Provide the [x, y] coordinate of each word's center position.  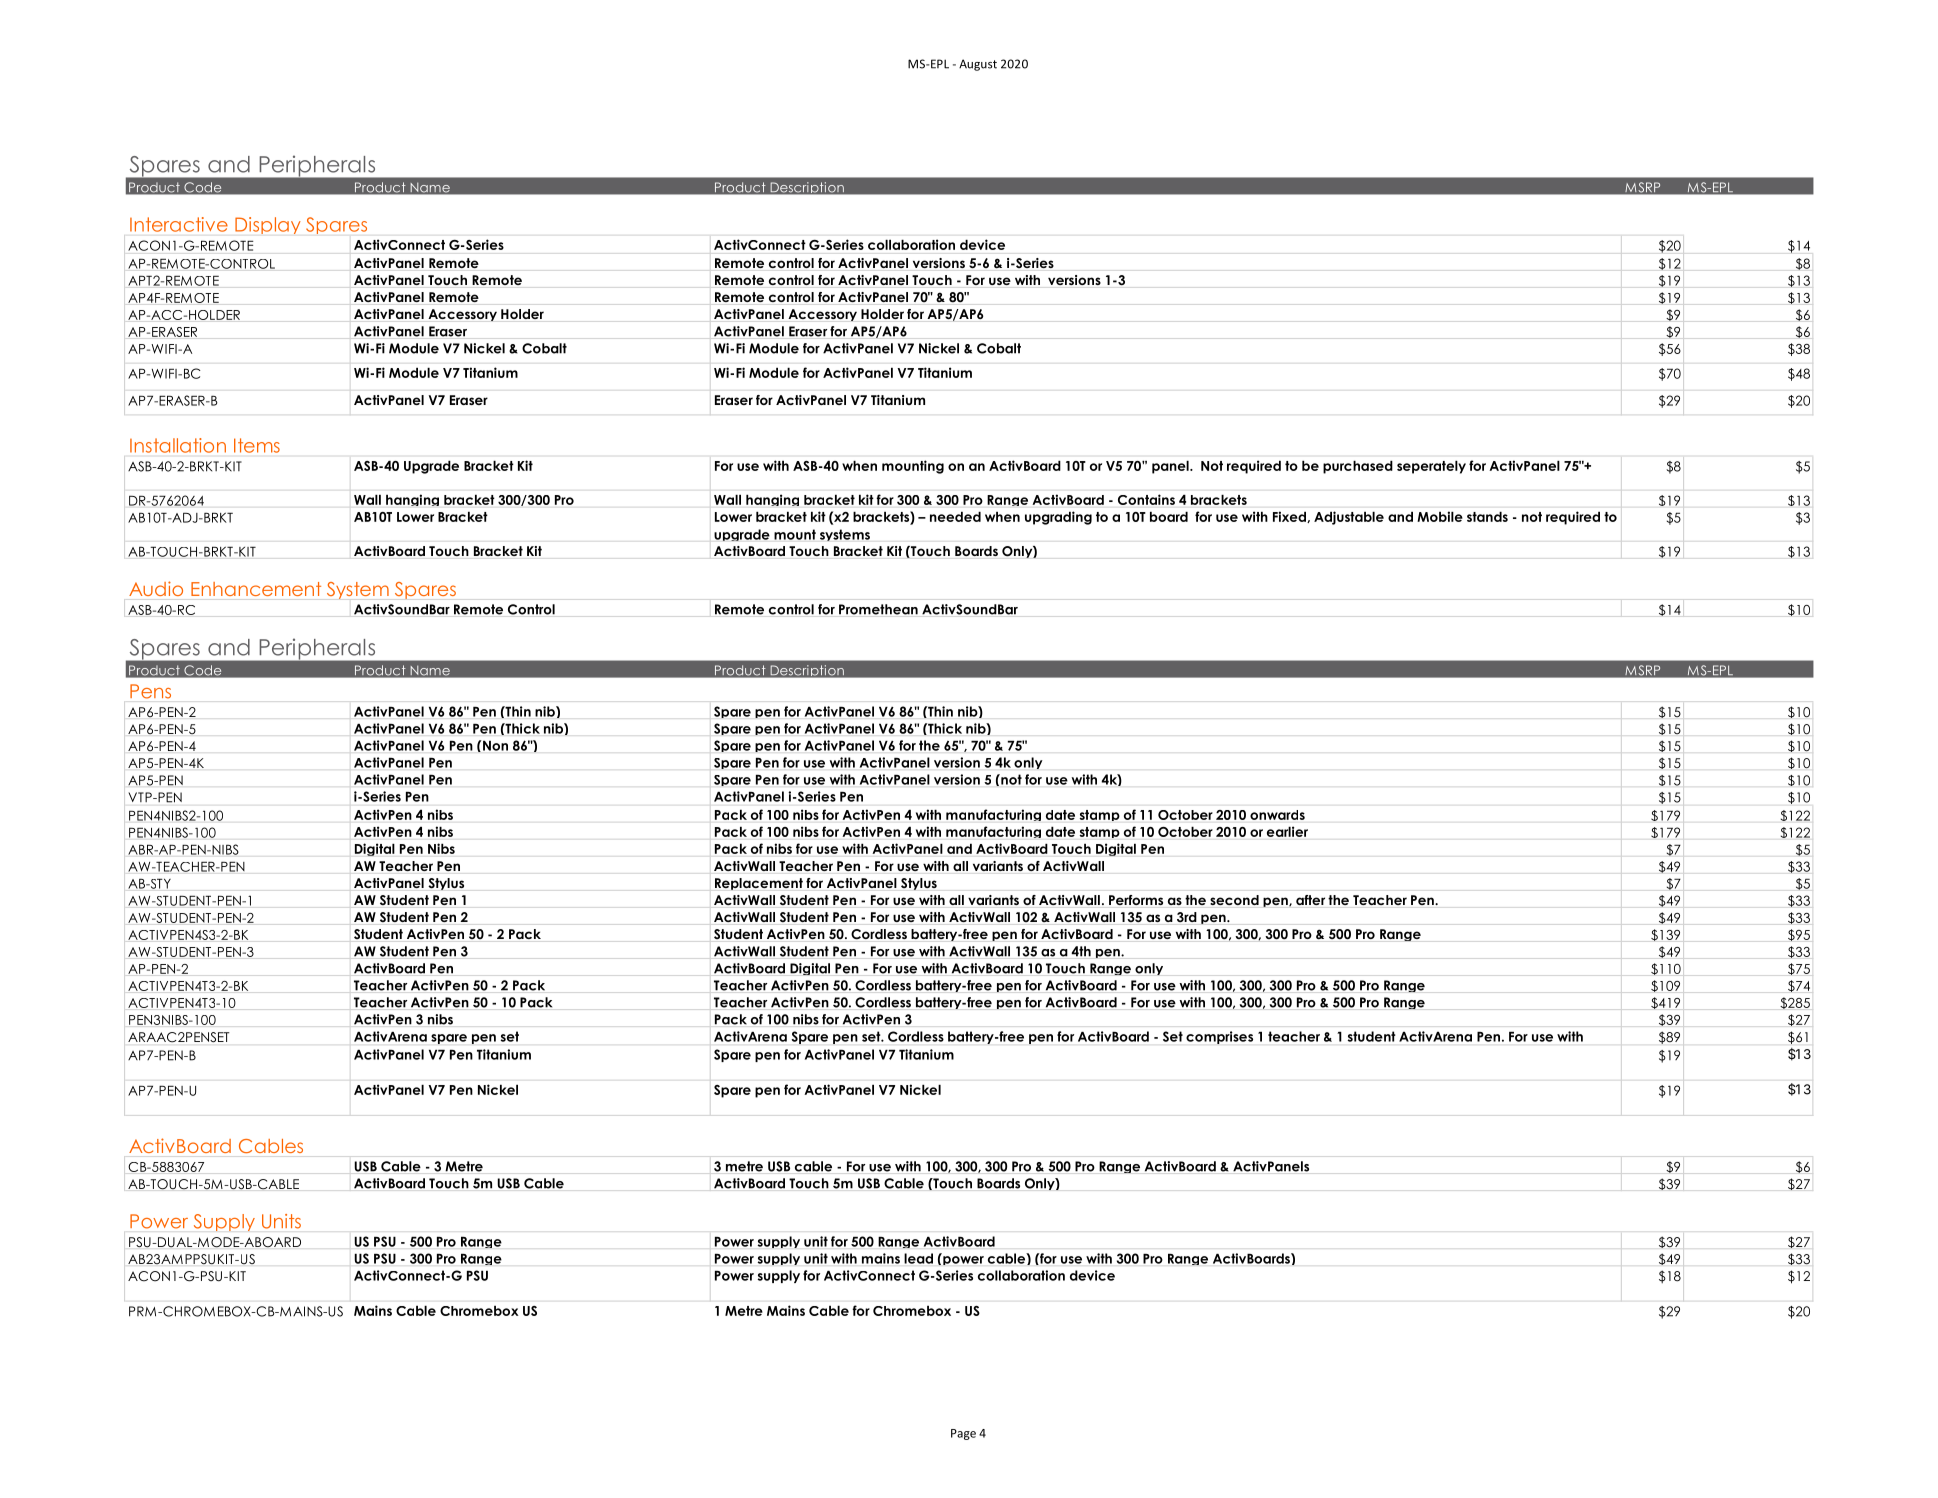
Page [963, 1434]
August [978, 65]
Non [495, 746]
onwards [1277, 815]
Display [268, 225]
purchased [1358, 467]
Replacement [759, 884]
